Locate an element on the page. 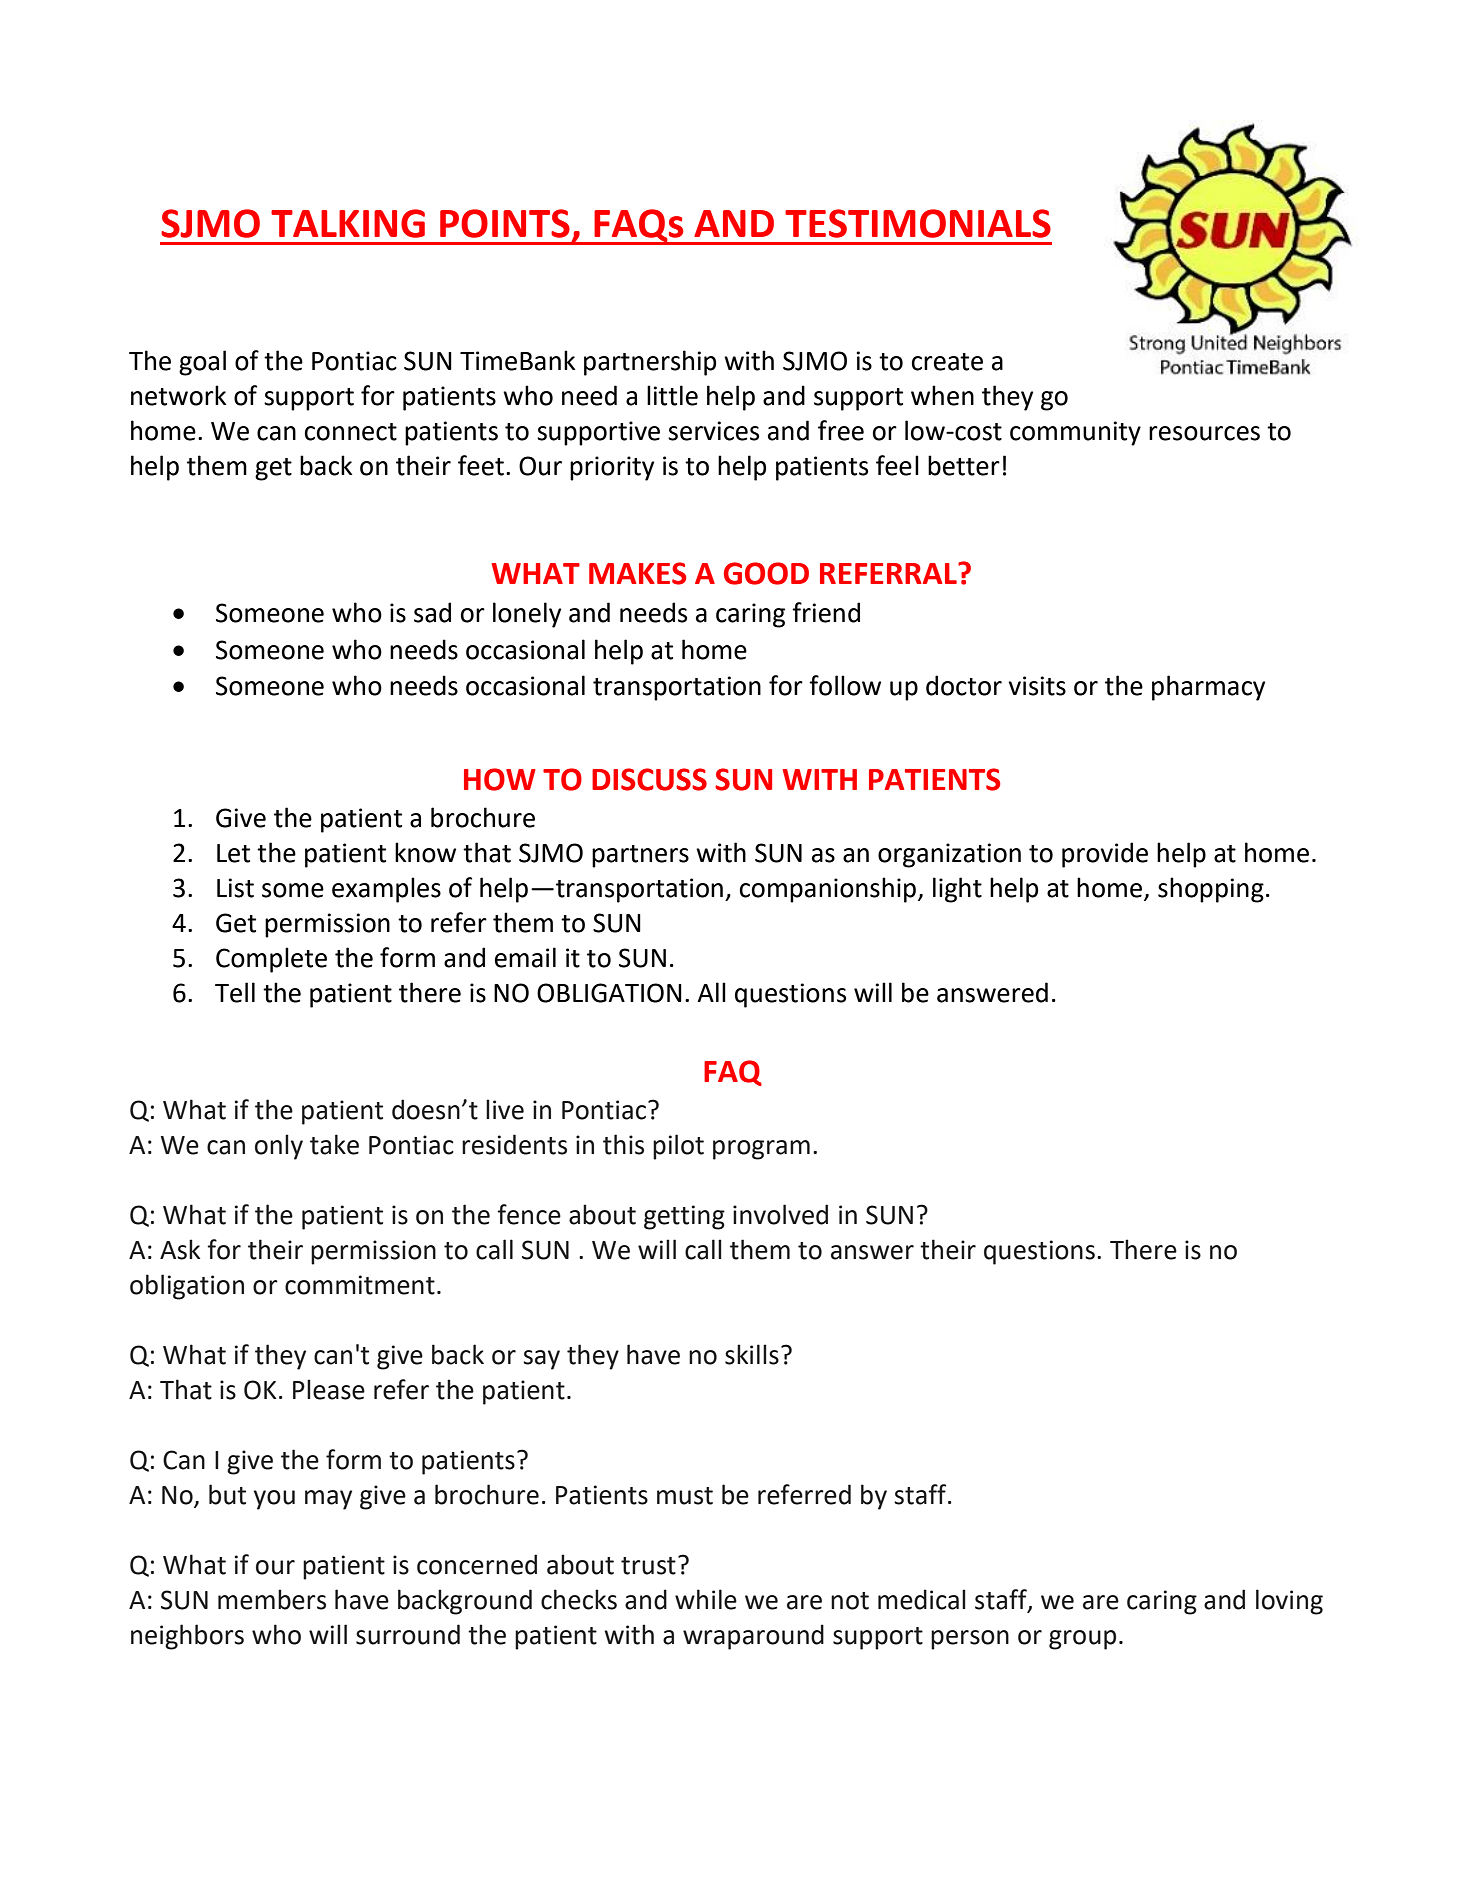  shopping is located at coordinates (1211, 890).
